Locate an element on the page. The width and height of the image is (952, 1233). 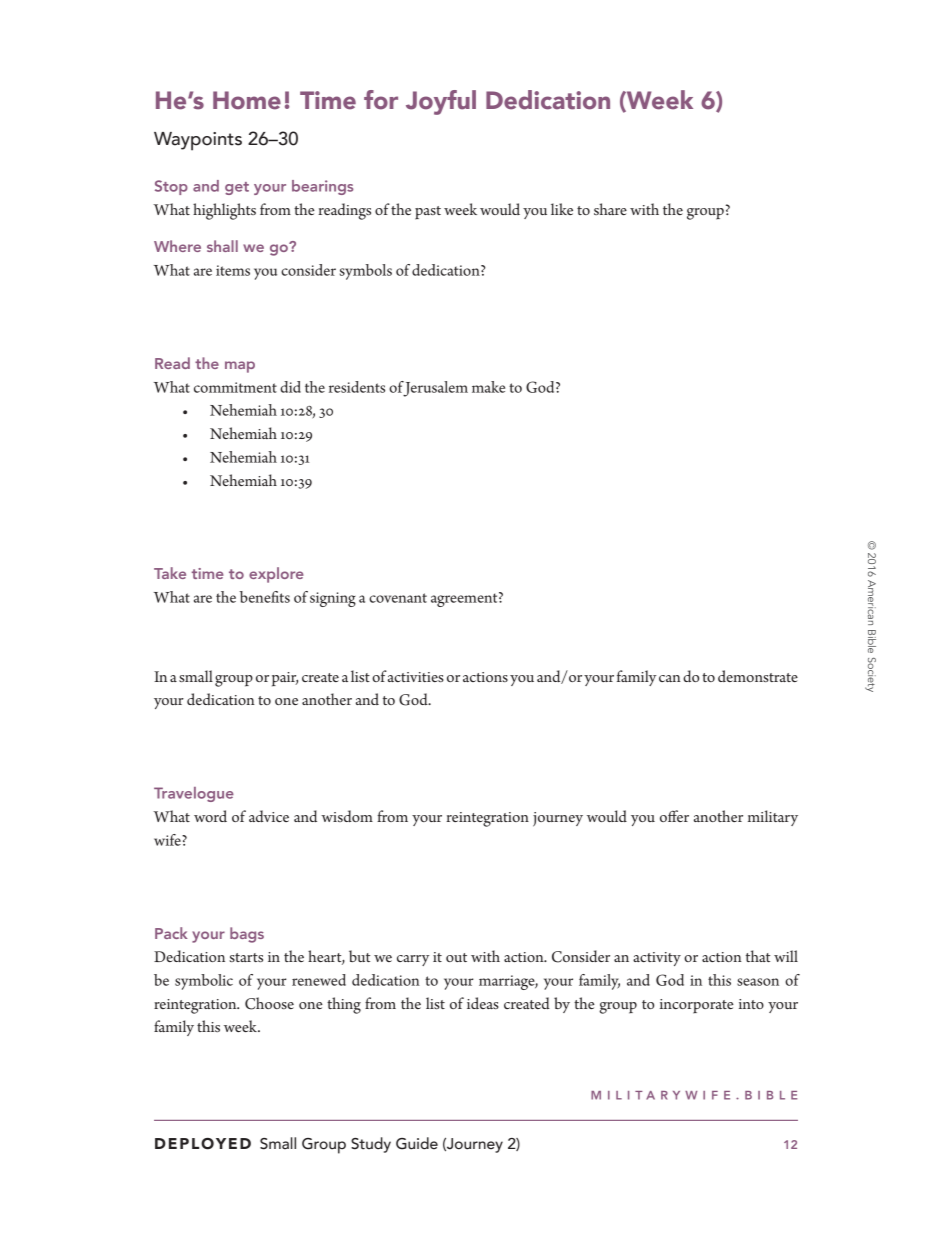
covenant is located at coordinates (398, 598).
